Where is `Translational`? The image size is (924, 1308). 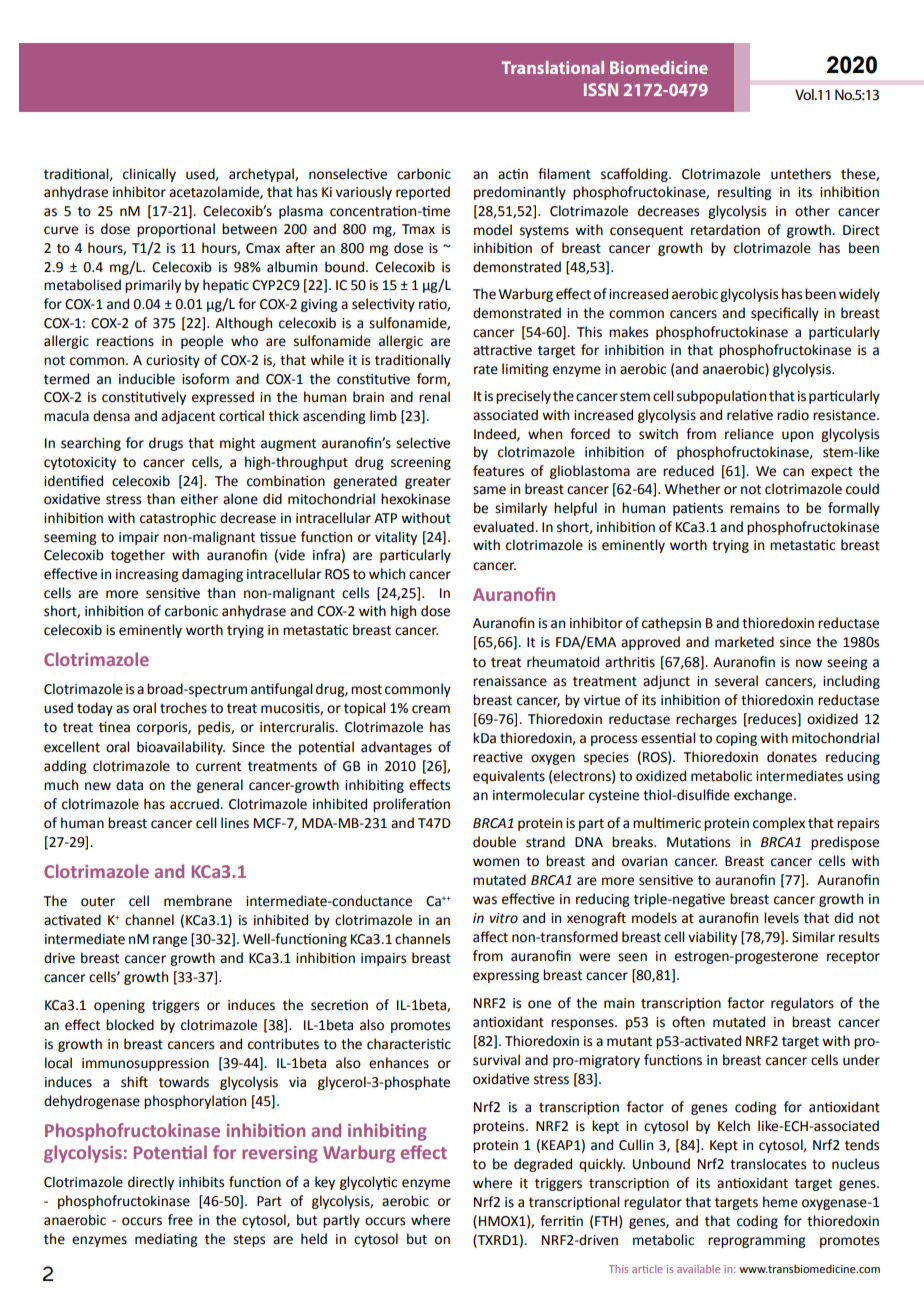 Translational is located at coordinates (552, 67).
